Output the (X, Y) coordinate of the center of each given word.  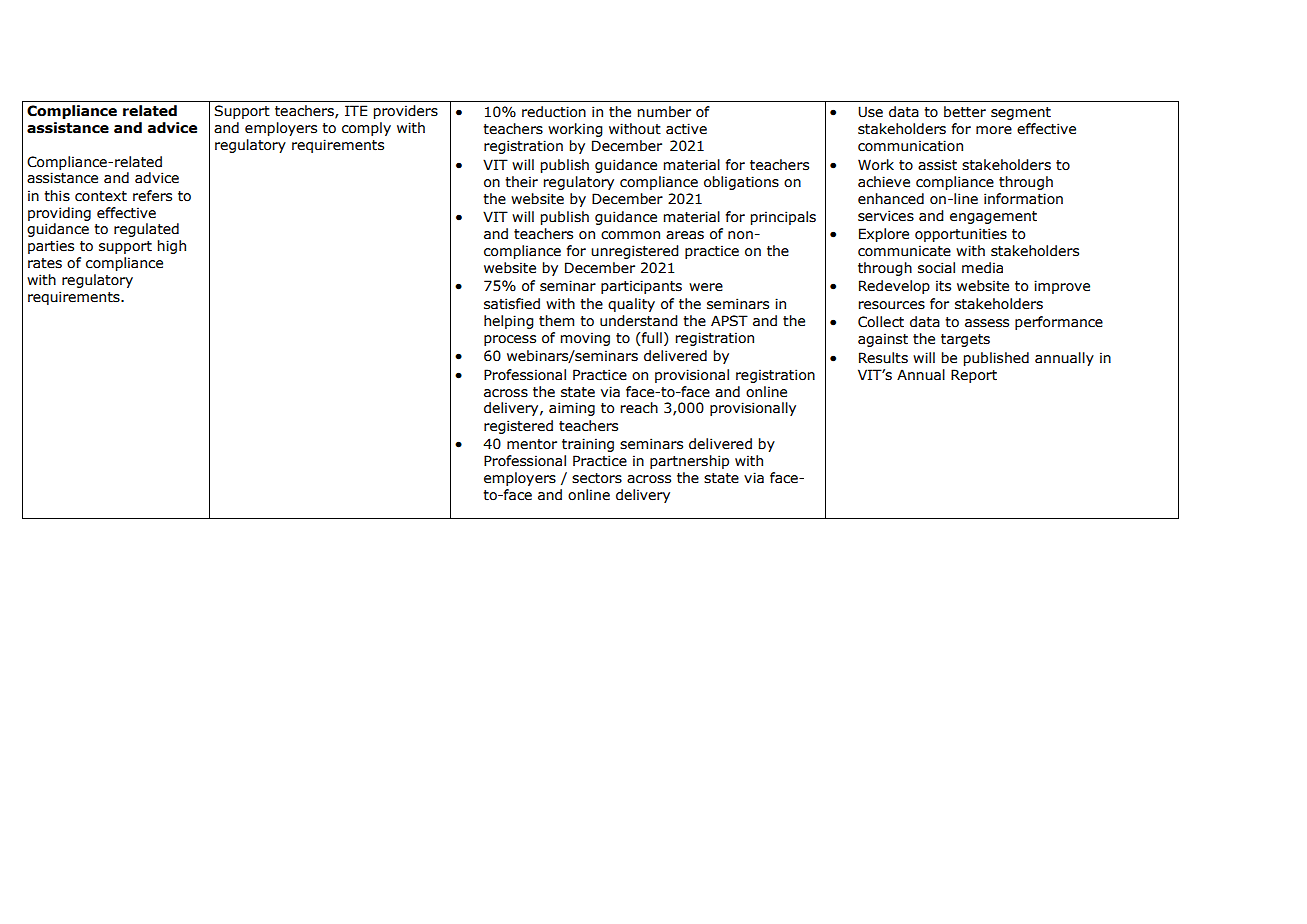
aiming (572, 409)
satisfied (512, 304)
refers (152, 196)
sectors (597, 478)
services (886, 216)
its (943, 286)
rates (45, 263)
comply (366, 129)
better (965, 112)
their (521, 182)
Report (974, 376)
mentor (532, 444)
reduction (554, 112)
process (510, 340)
